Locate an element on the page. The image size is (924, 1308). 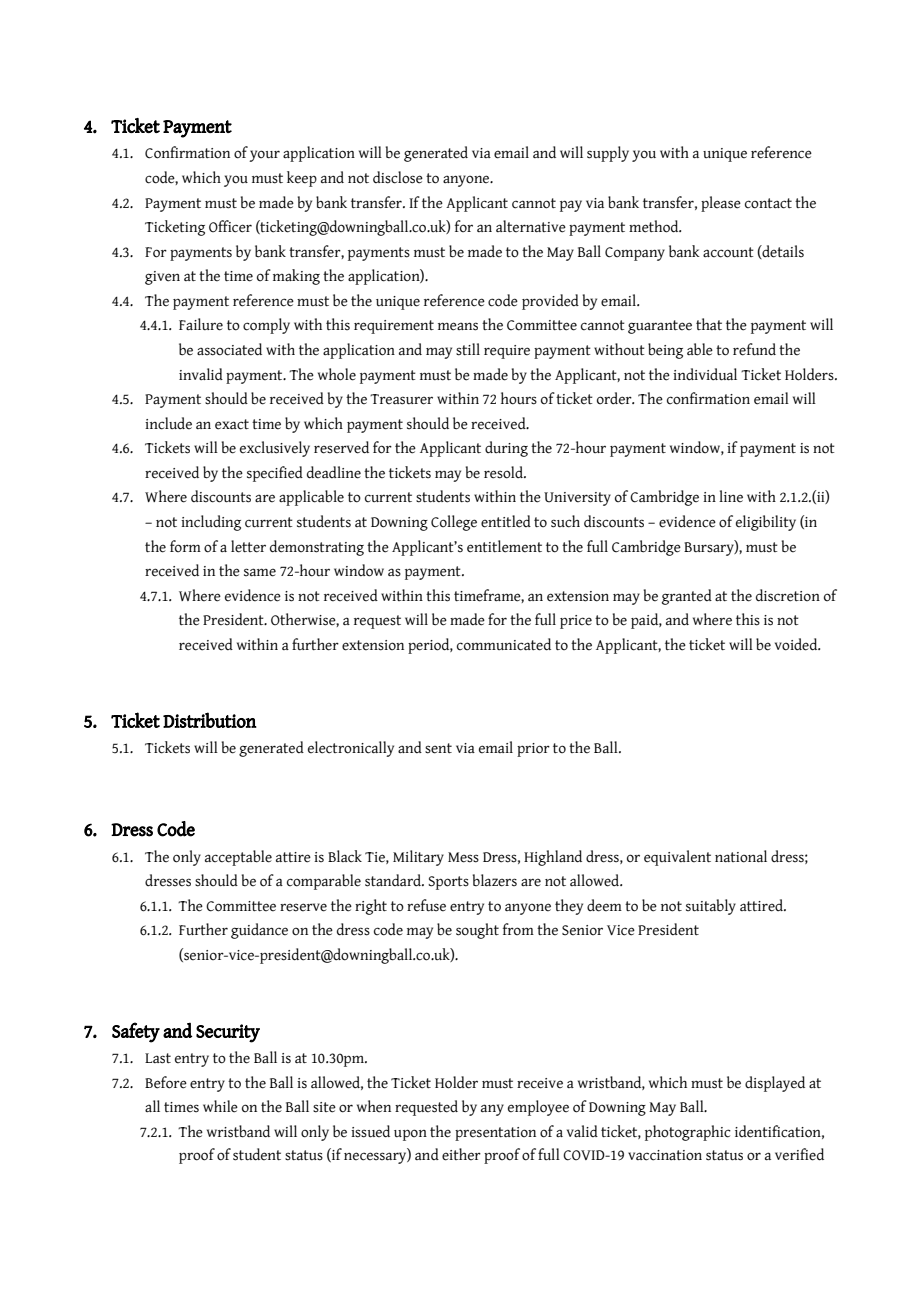
while is located at coordinates (220, 1106).
